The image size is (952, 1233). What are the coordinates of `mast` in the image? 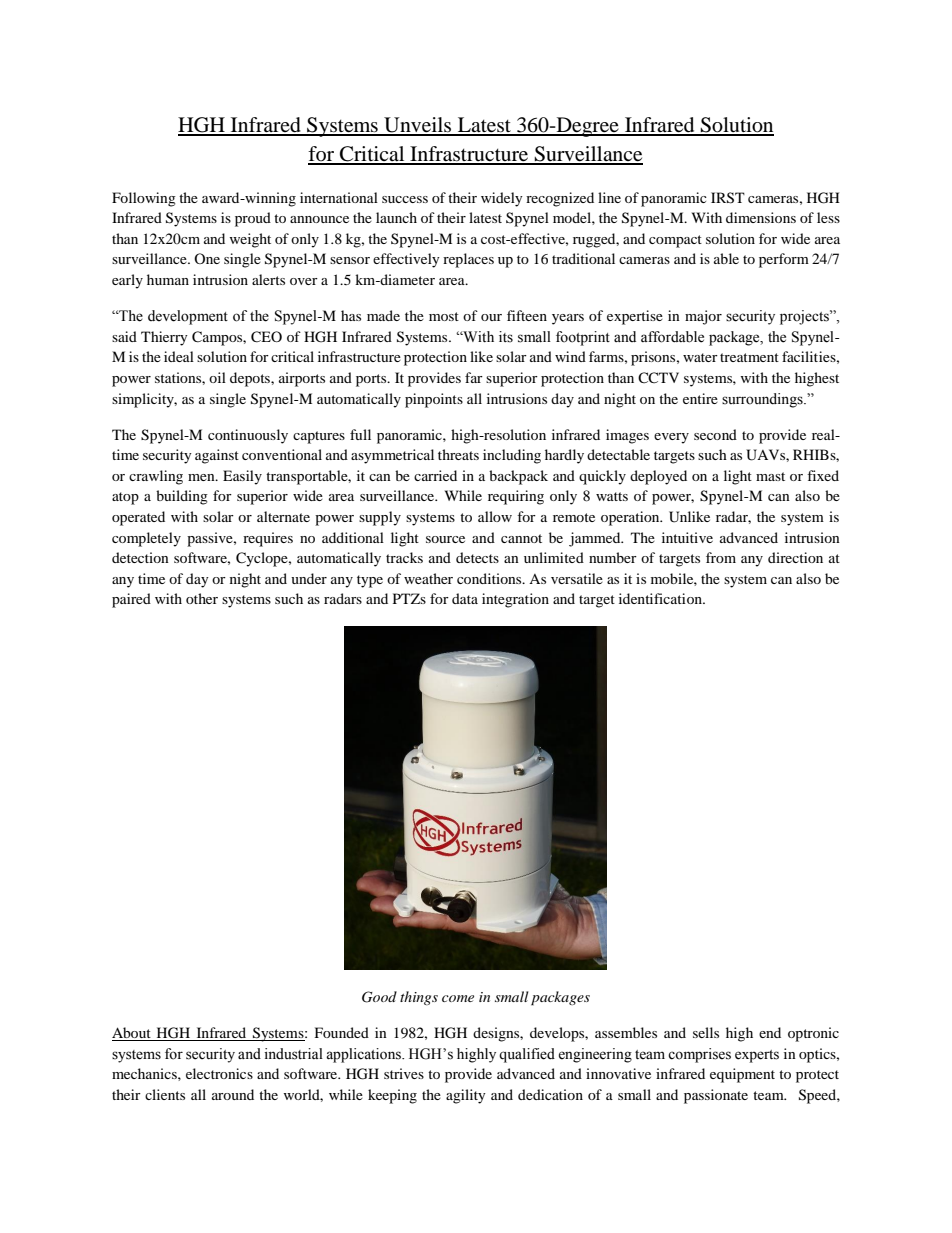 It's located at (770, 476).
